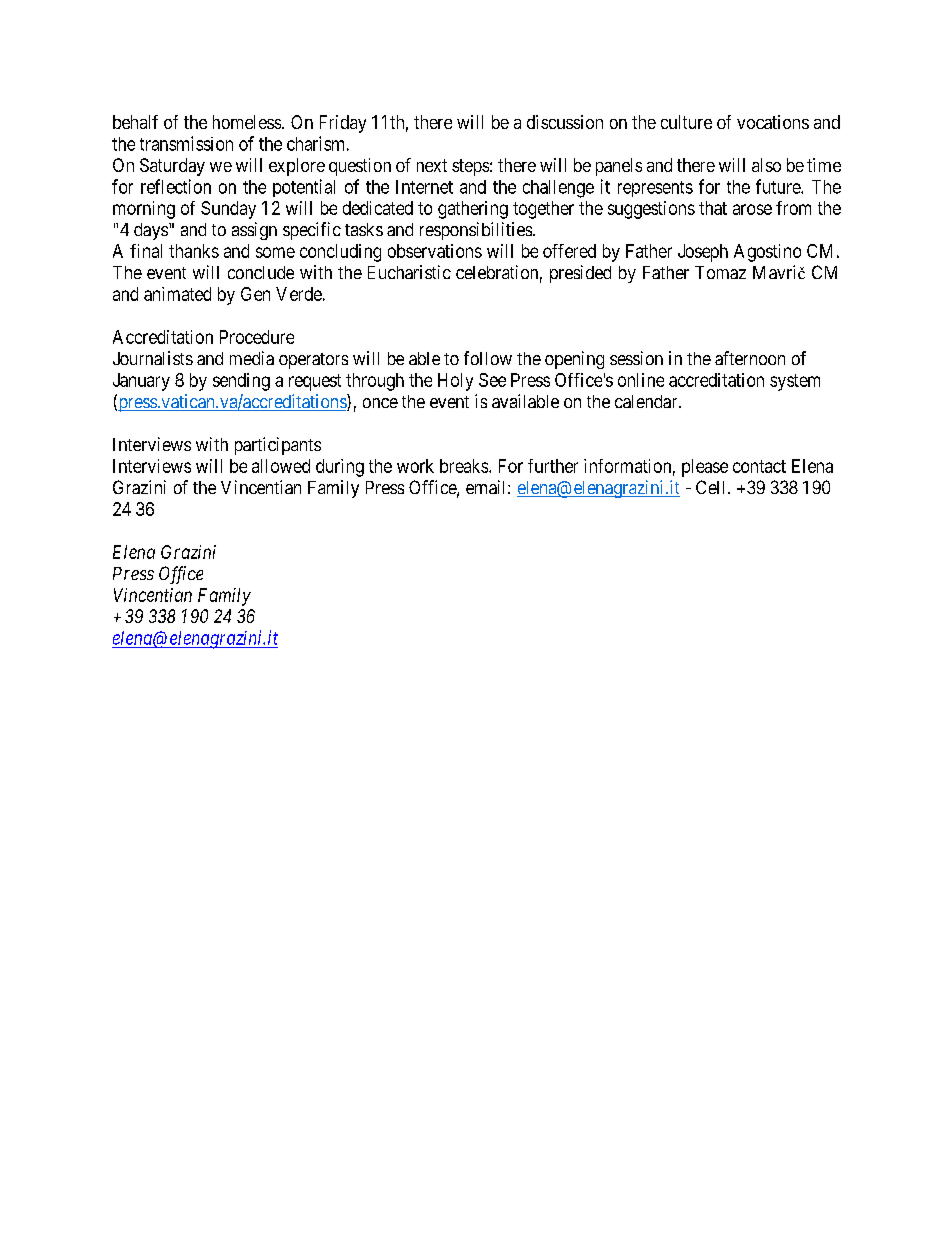 The image size is (952, 1233). Describe the element at coordinates (194, 251) in the screenshot. I see `thanks` at that location.
